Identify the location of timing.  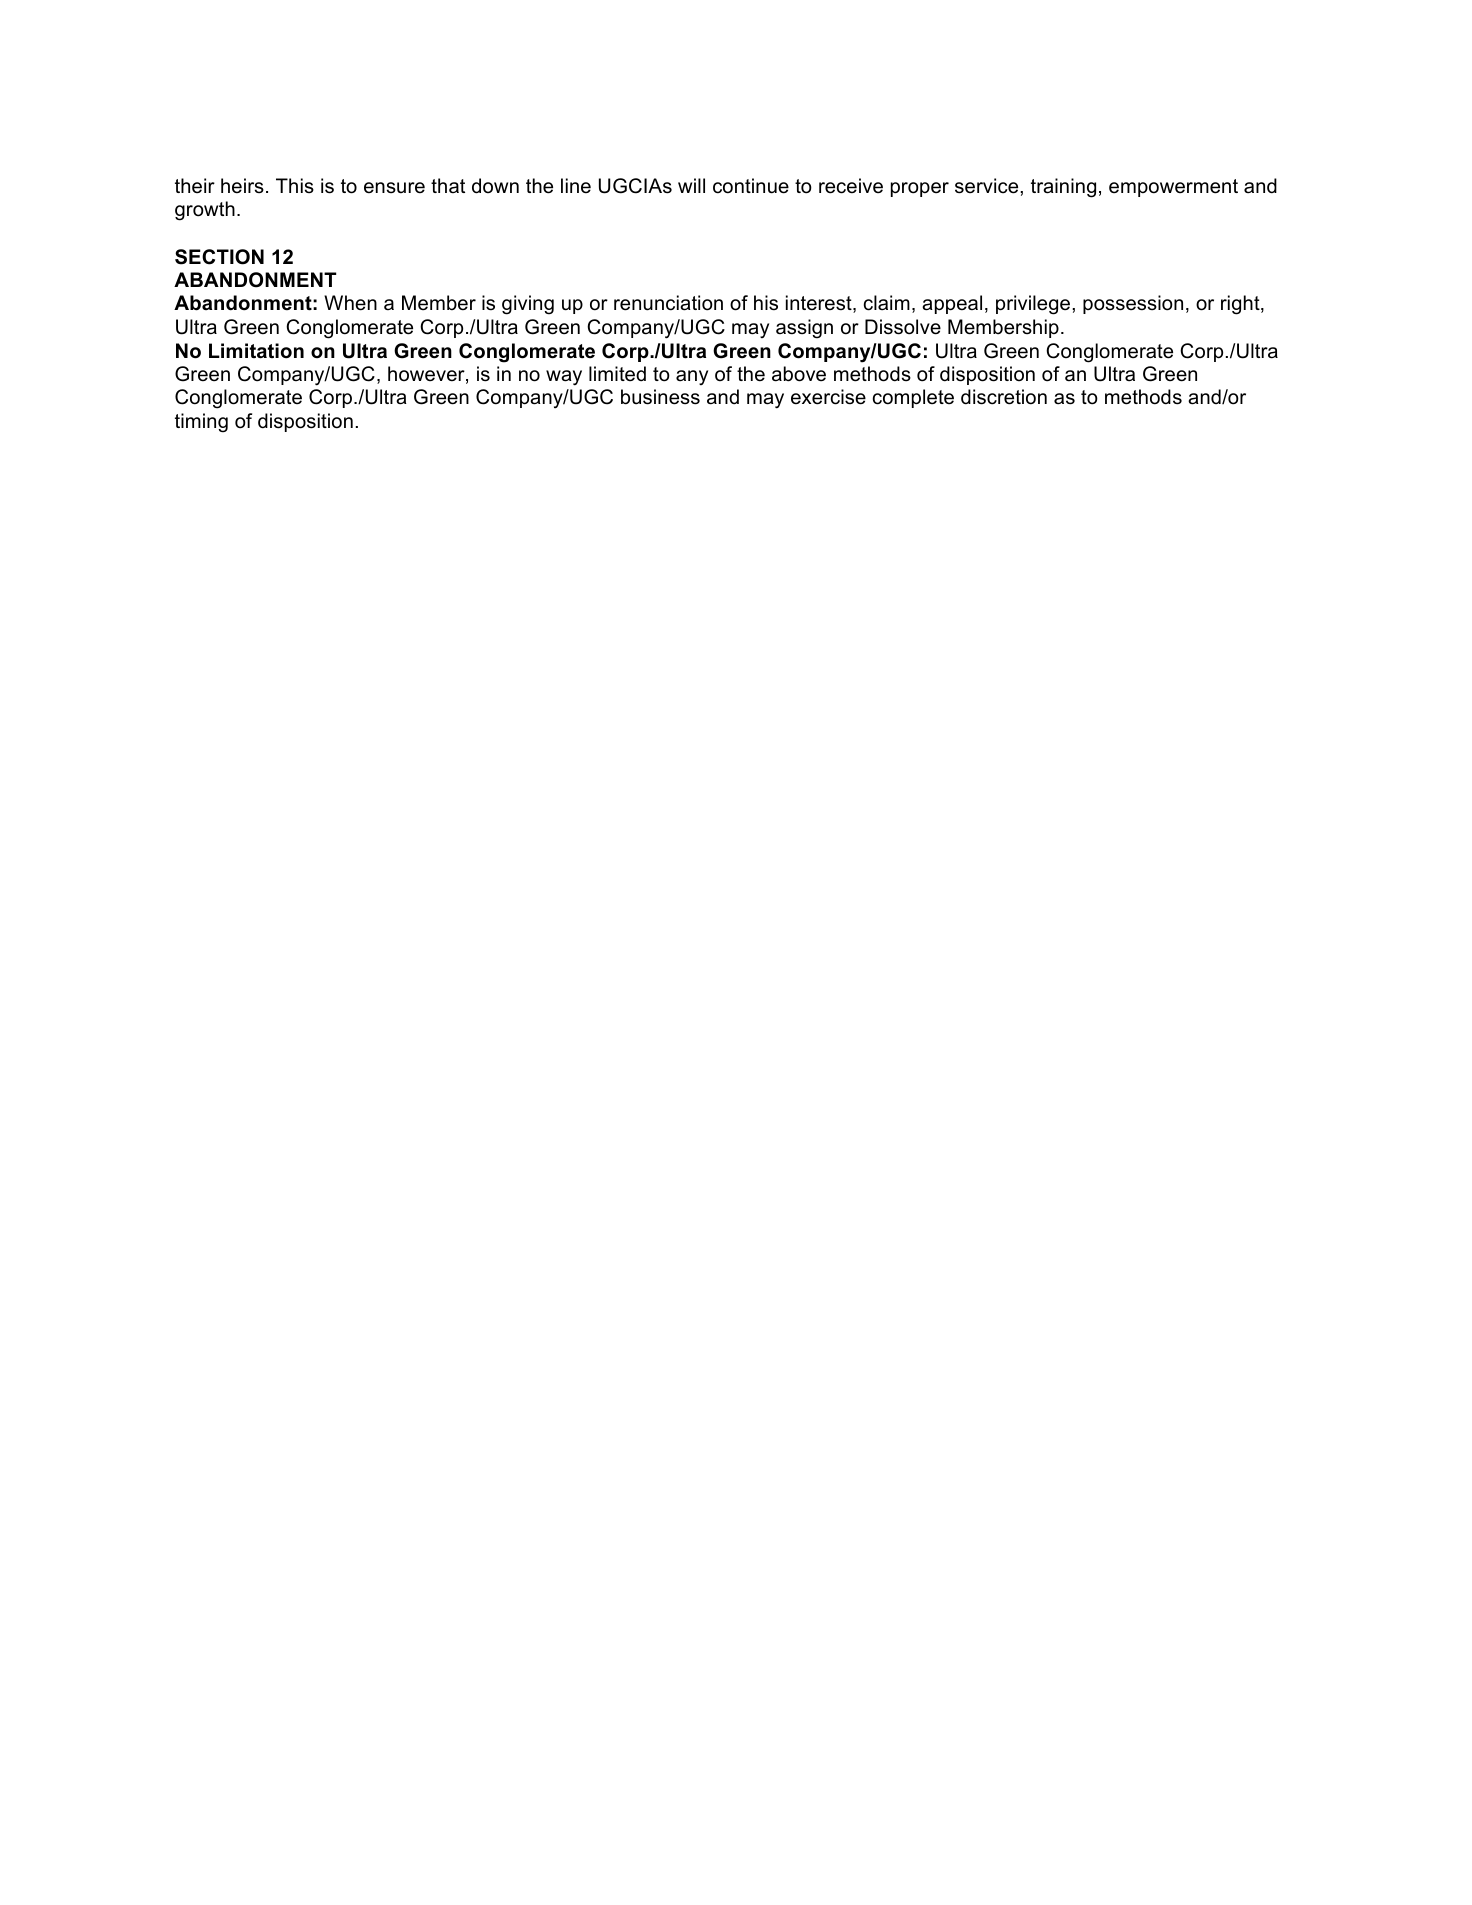
(201, 423).
